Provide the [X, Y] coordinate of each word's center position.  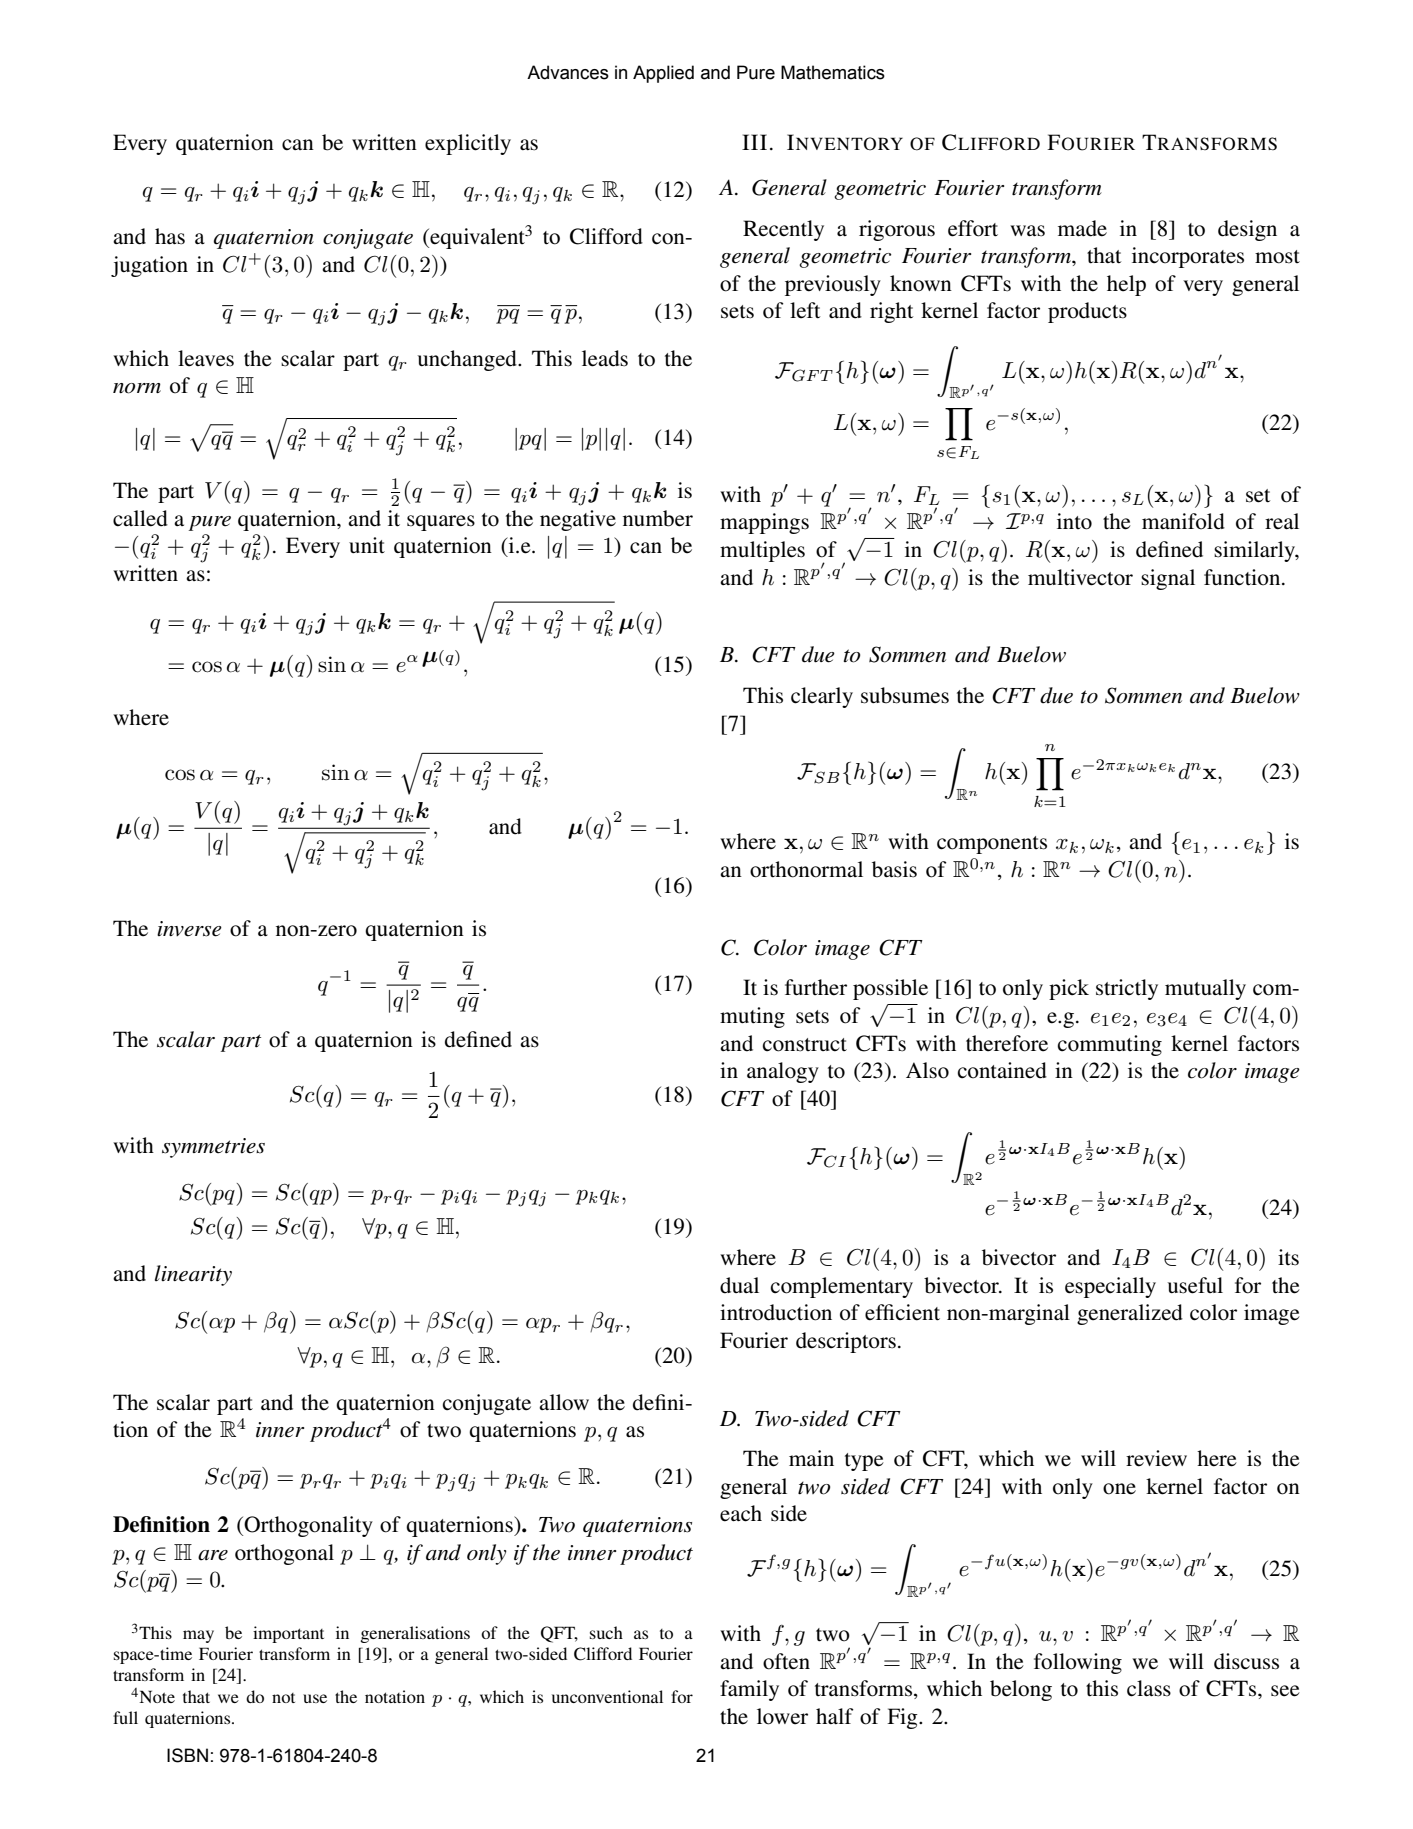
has [170, 236]
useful [1195, 1285]
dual [739, 1285]
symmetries [213, 1148]
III [754, 142]
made [1082, 228]
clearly [822, 697]
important [288, 1634]
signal [1168, 579]
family [749, 1690]
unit [367, 545]
